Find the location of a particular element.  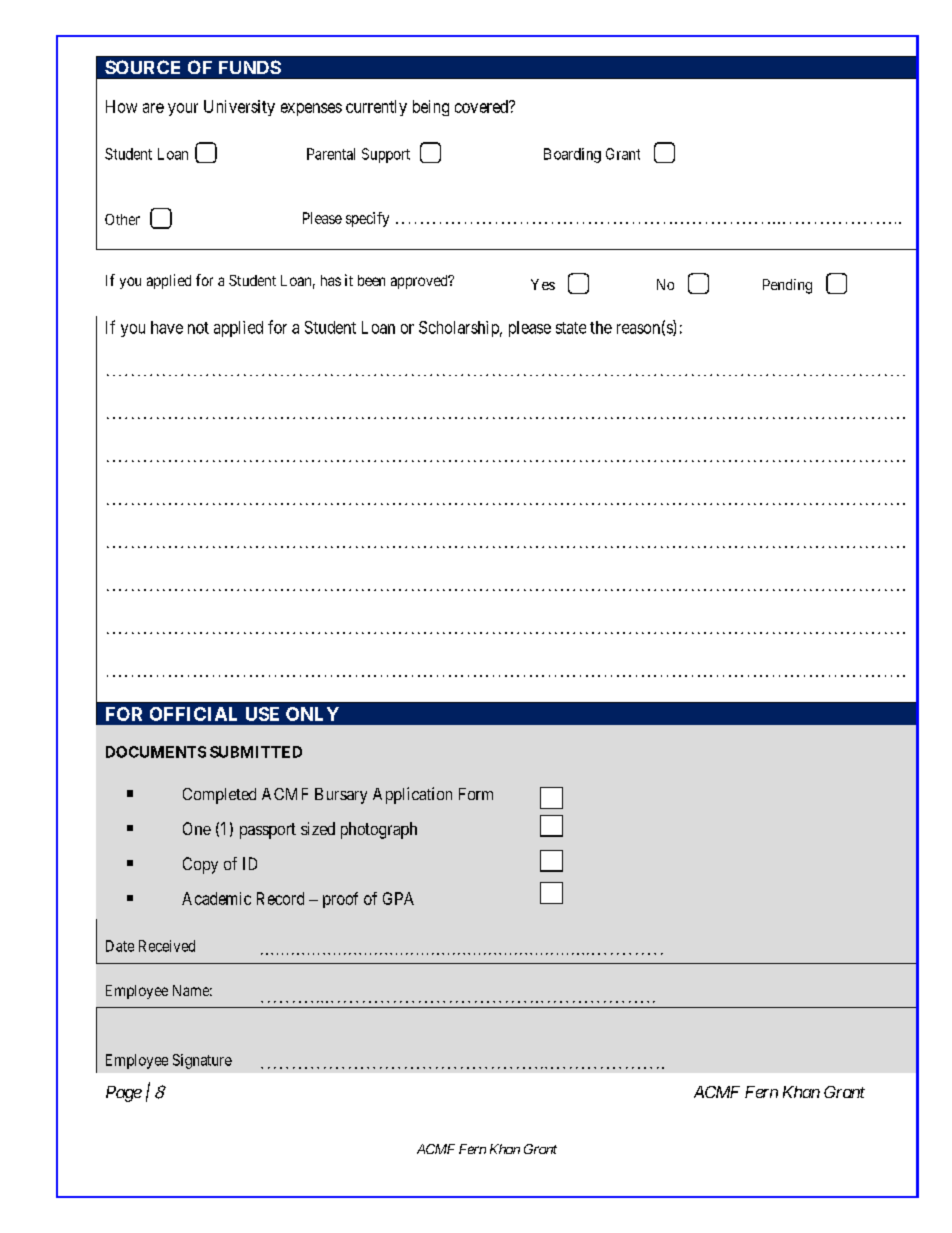

not is located at coordinates (198, 328).
